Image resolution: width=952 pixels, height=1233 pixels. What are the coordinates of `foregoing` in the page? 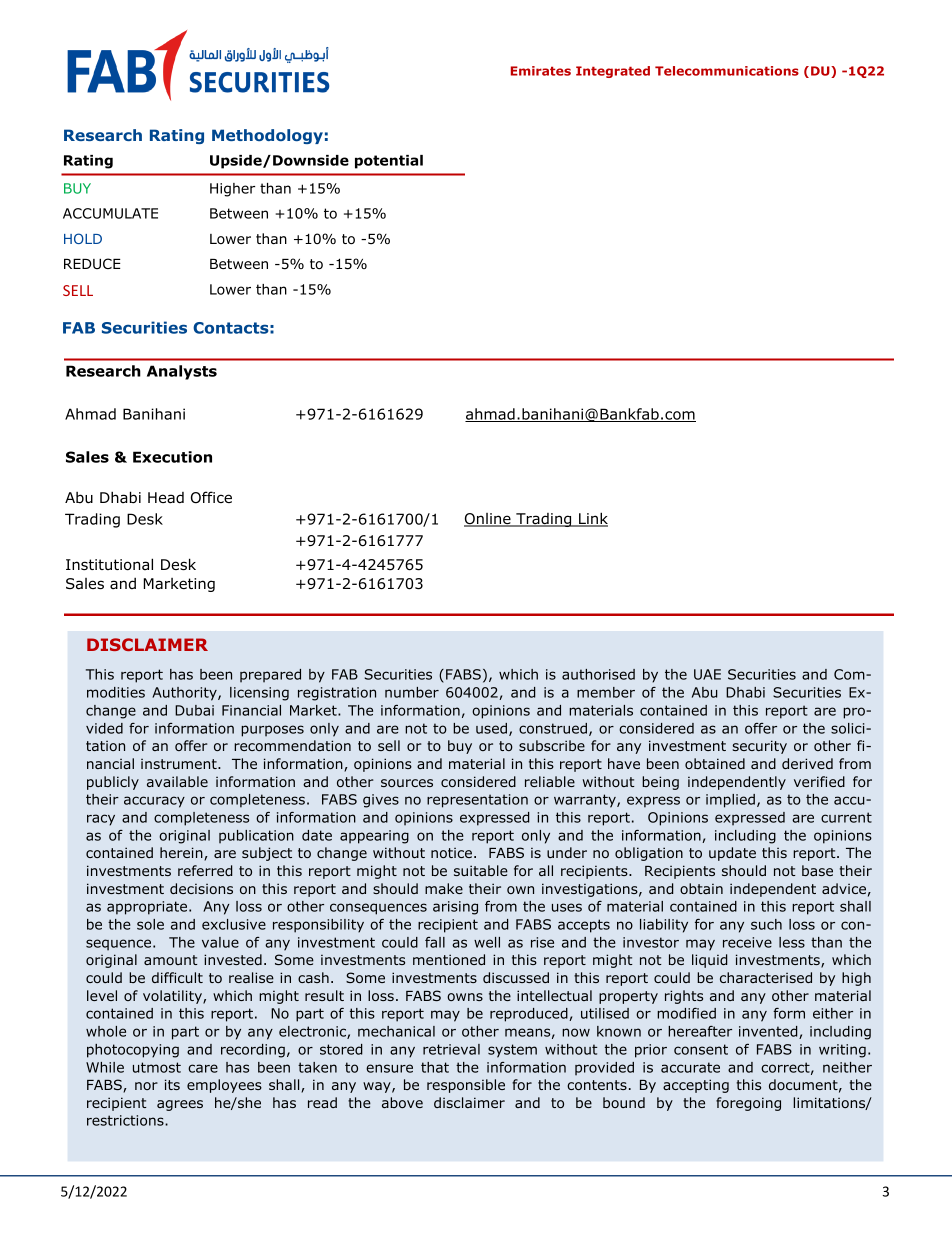 It's located at (748, 1104).
